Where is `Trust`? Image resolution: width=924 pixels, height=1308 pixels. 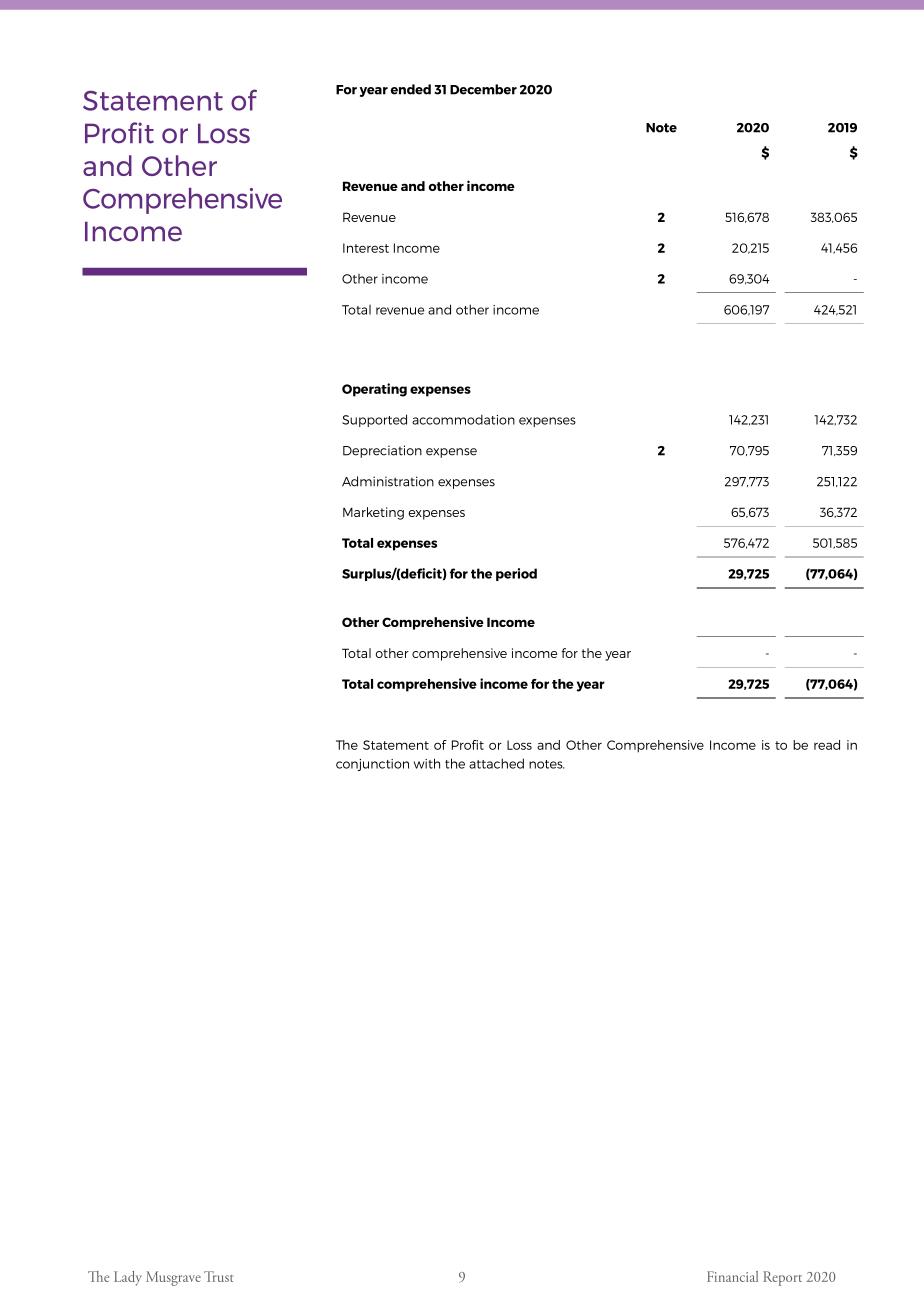
Trust is located at coordinates (218, 1276).
